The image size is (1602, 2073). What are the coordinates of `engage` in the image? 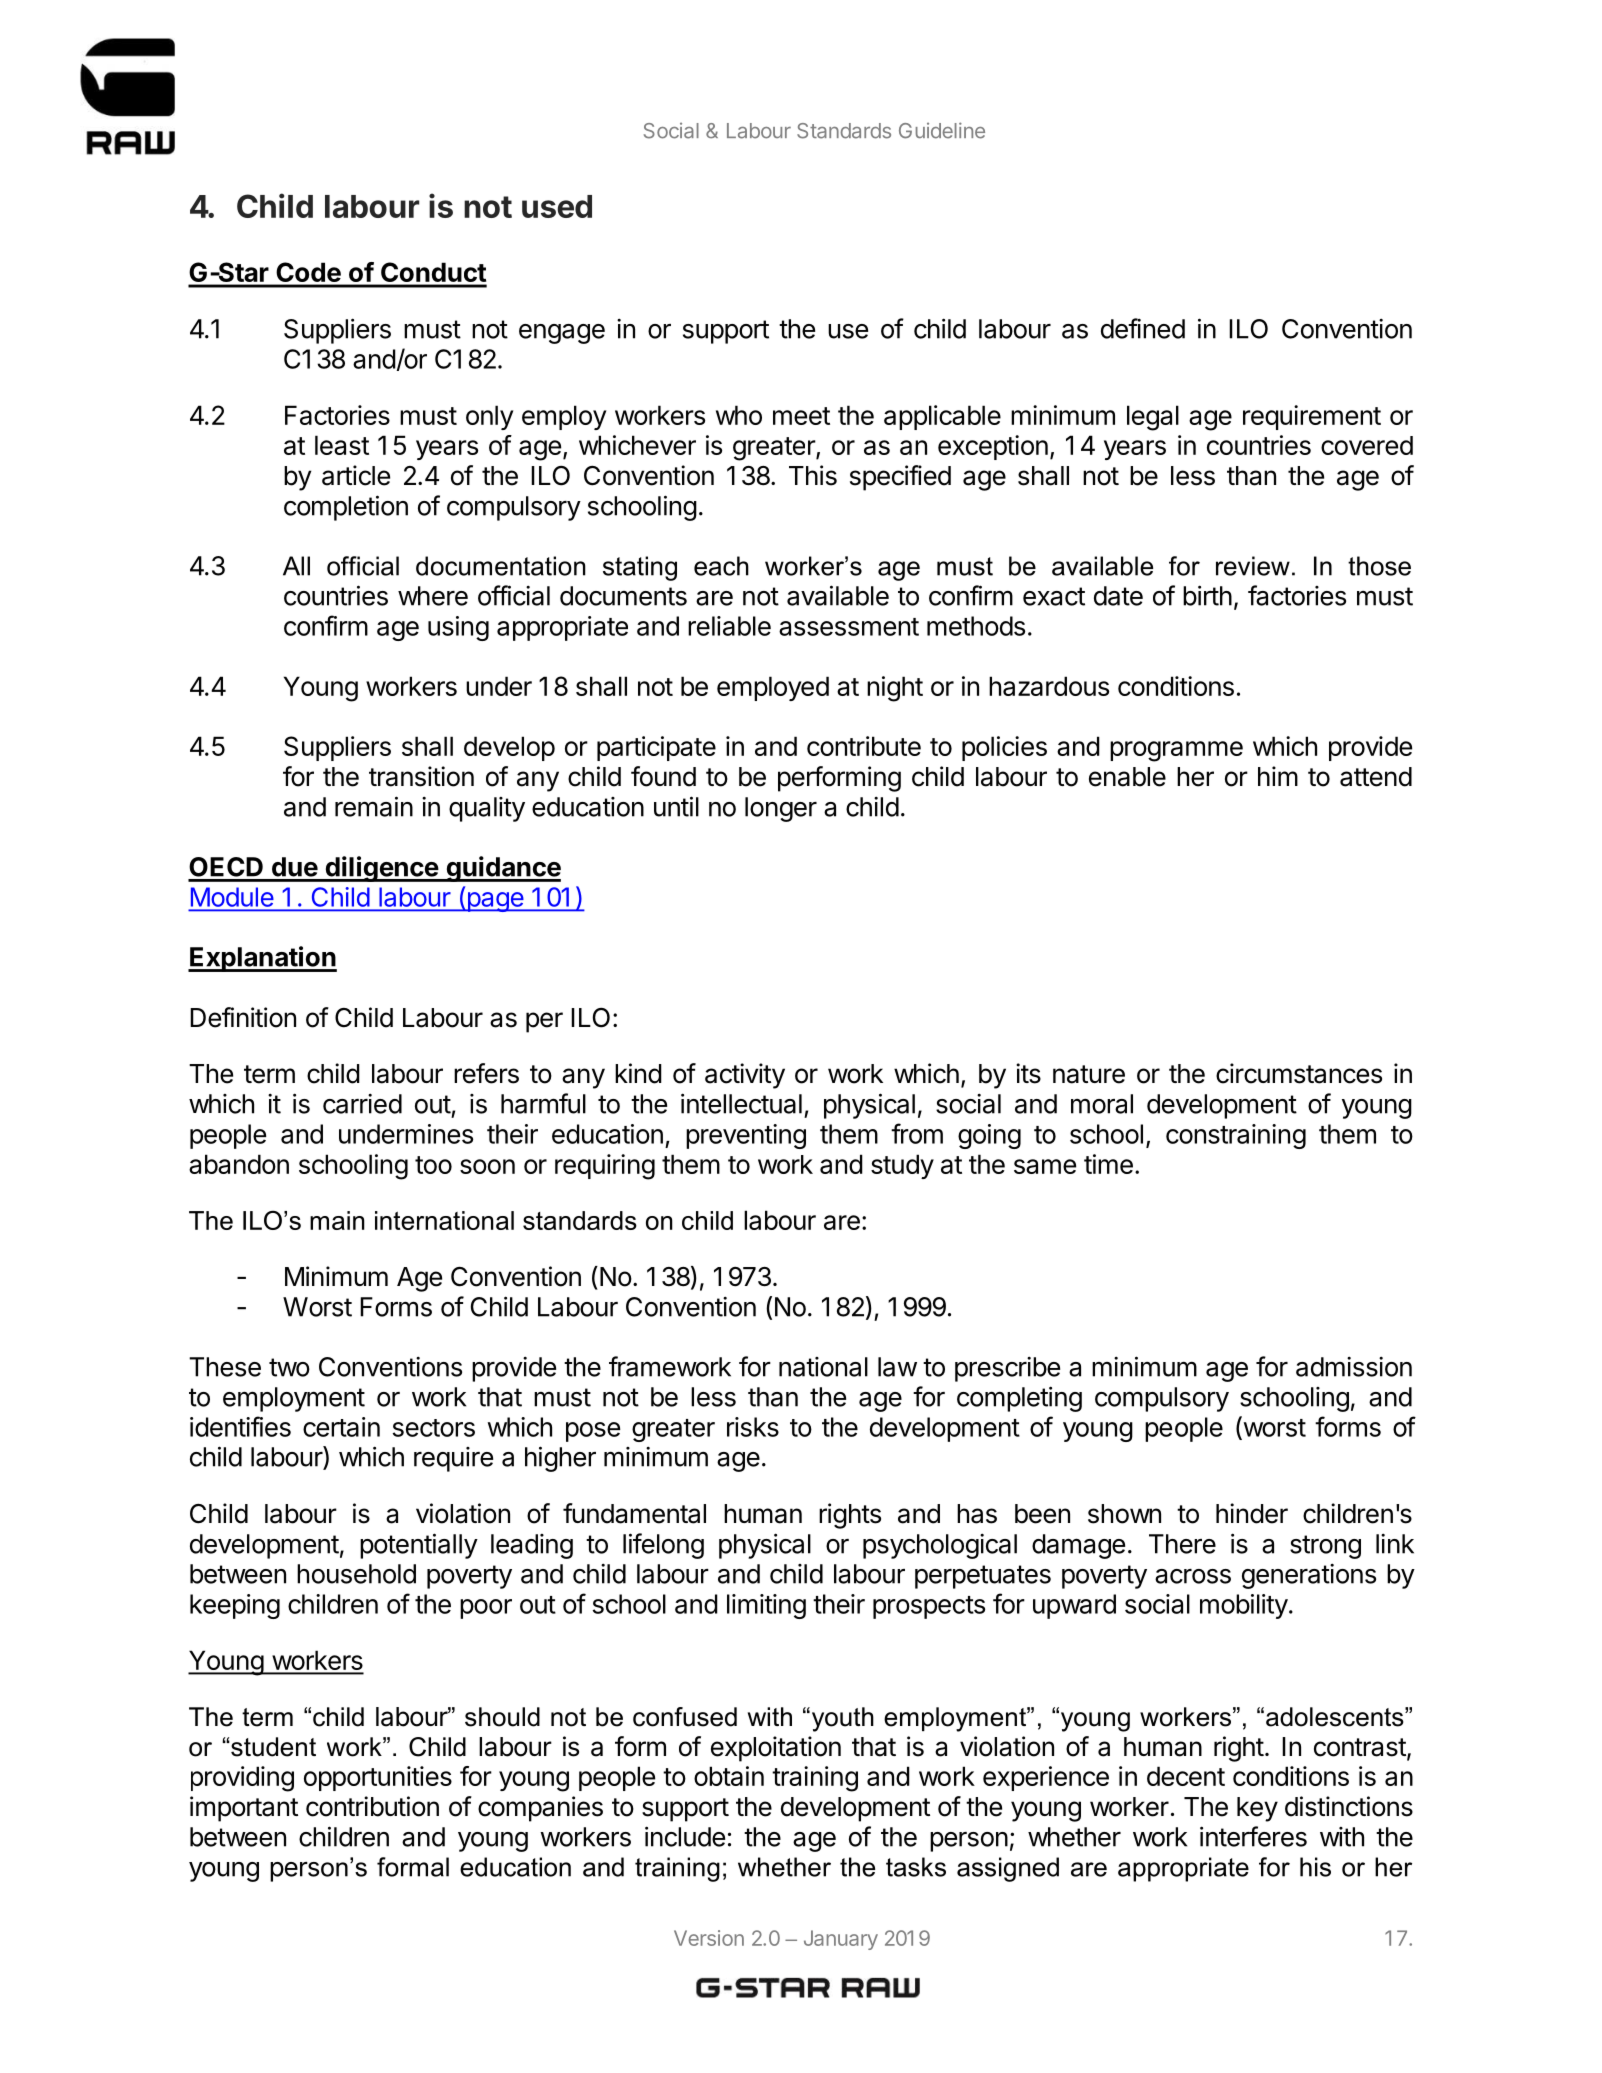 It's located at (562, 334).
